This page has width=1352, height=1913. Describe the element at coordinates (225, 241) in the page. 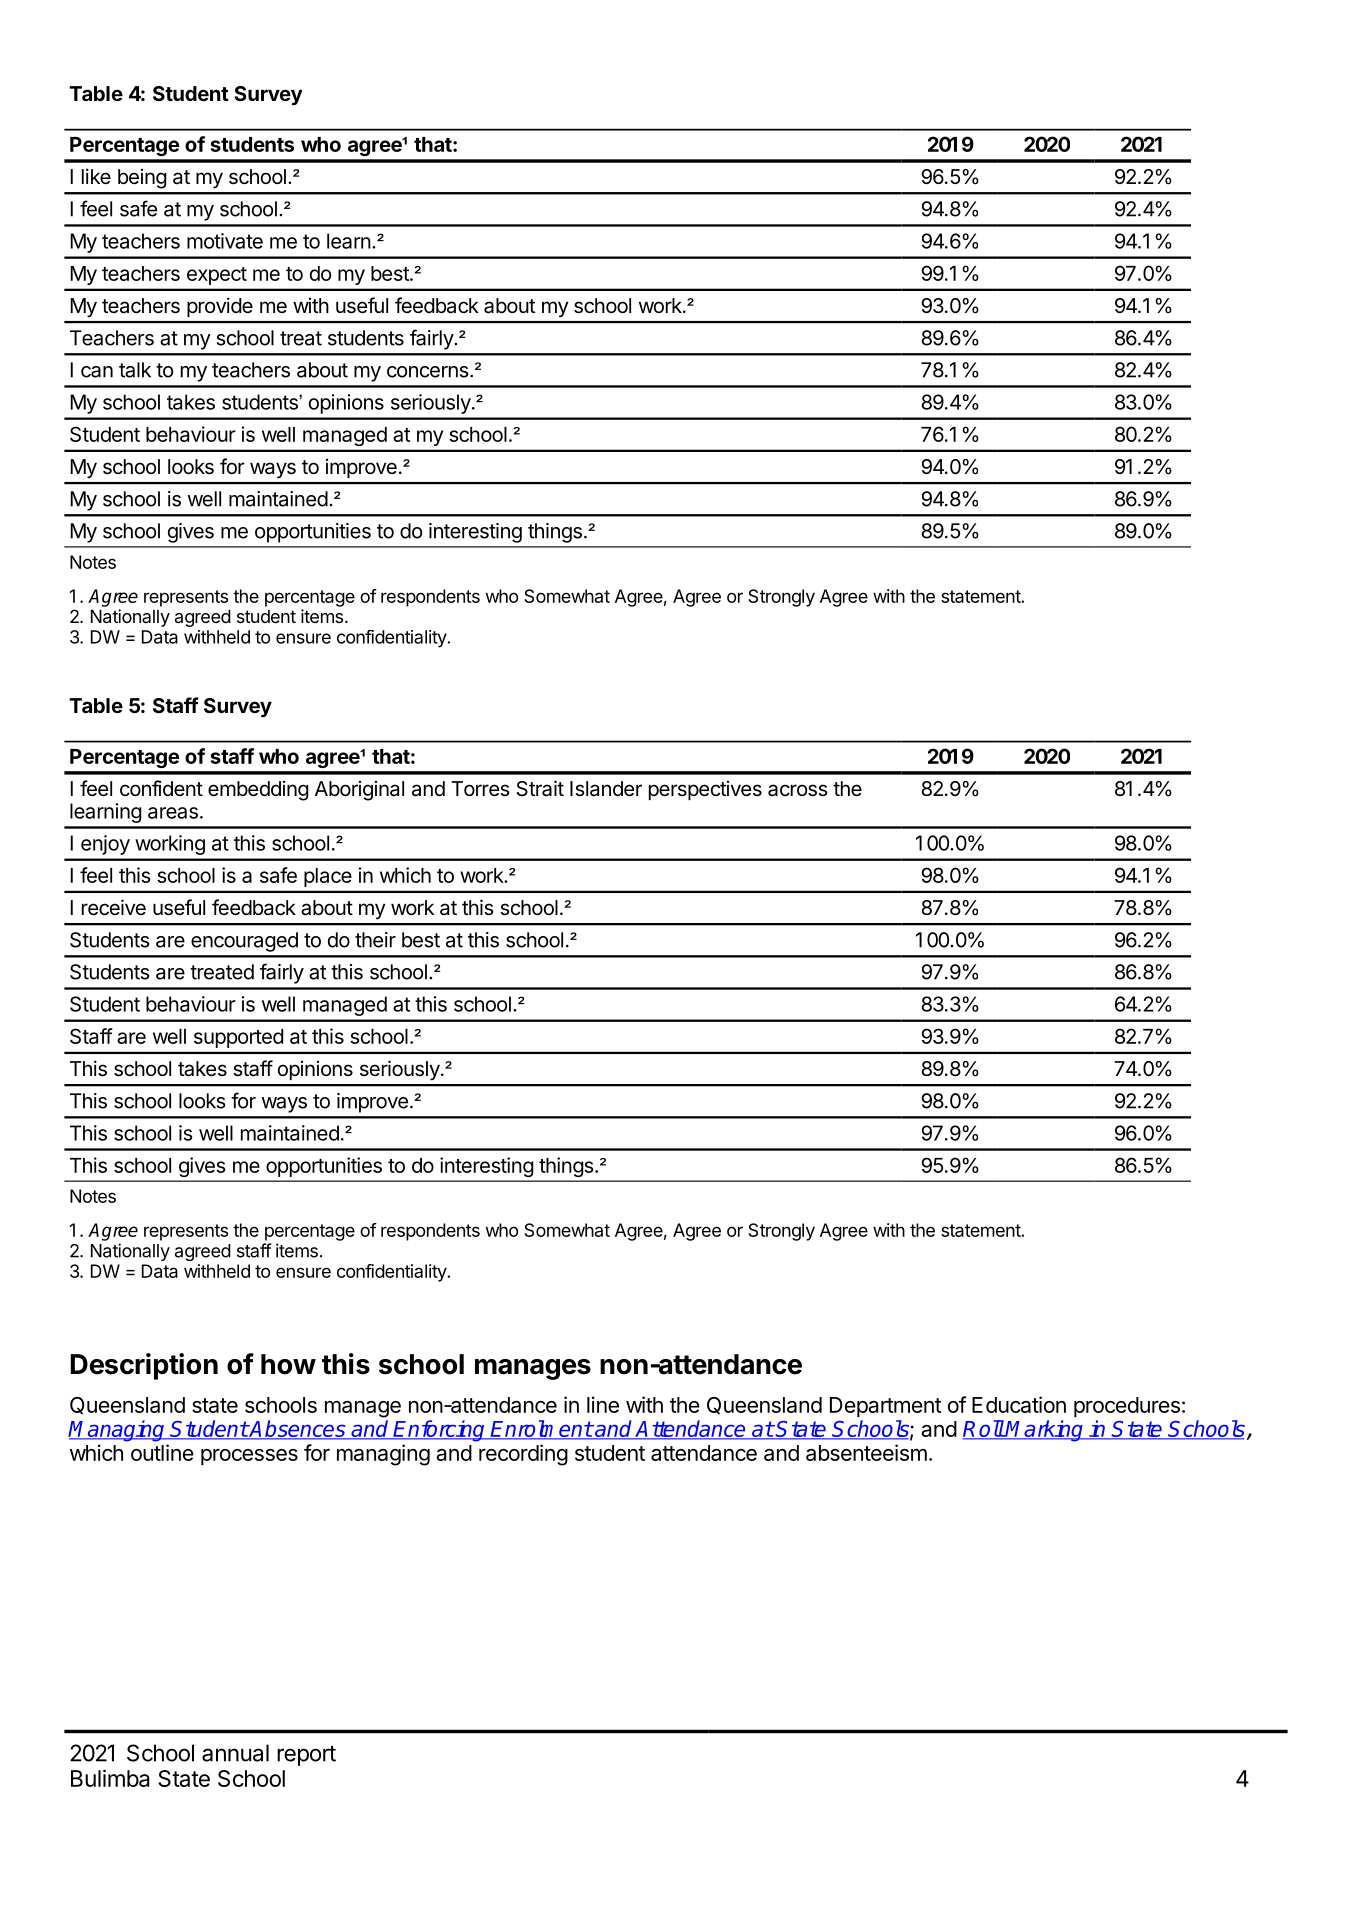

I see `motivate` at that location.
